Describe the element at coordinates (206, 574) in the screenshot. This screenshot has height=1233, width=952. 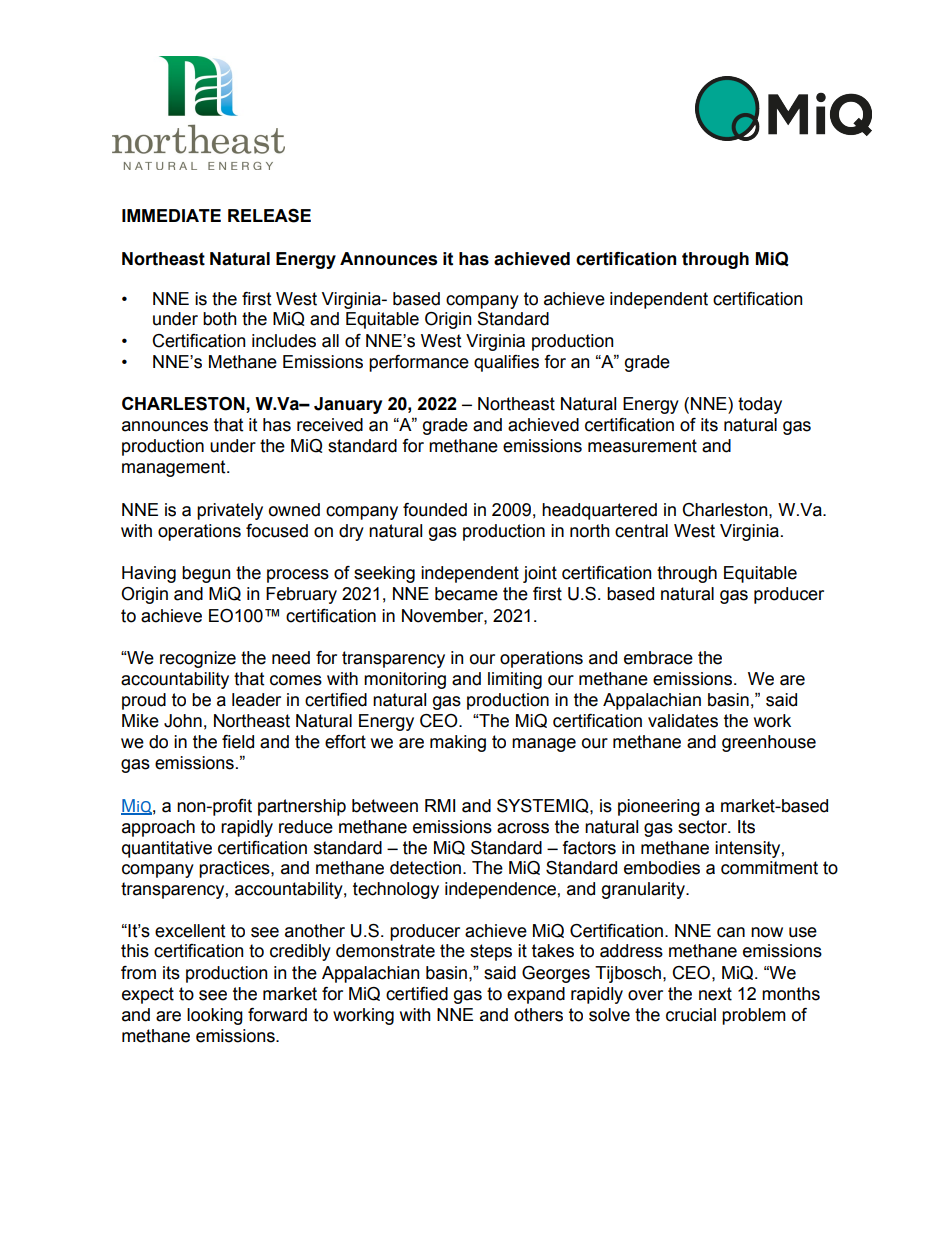
I see `begun` at that location.
